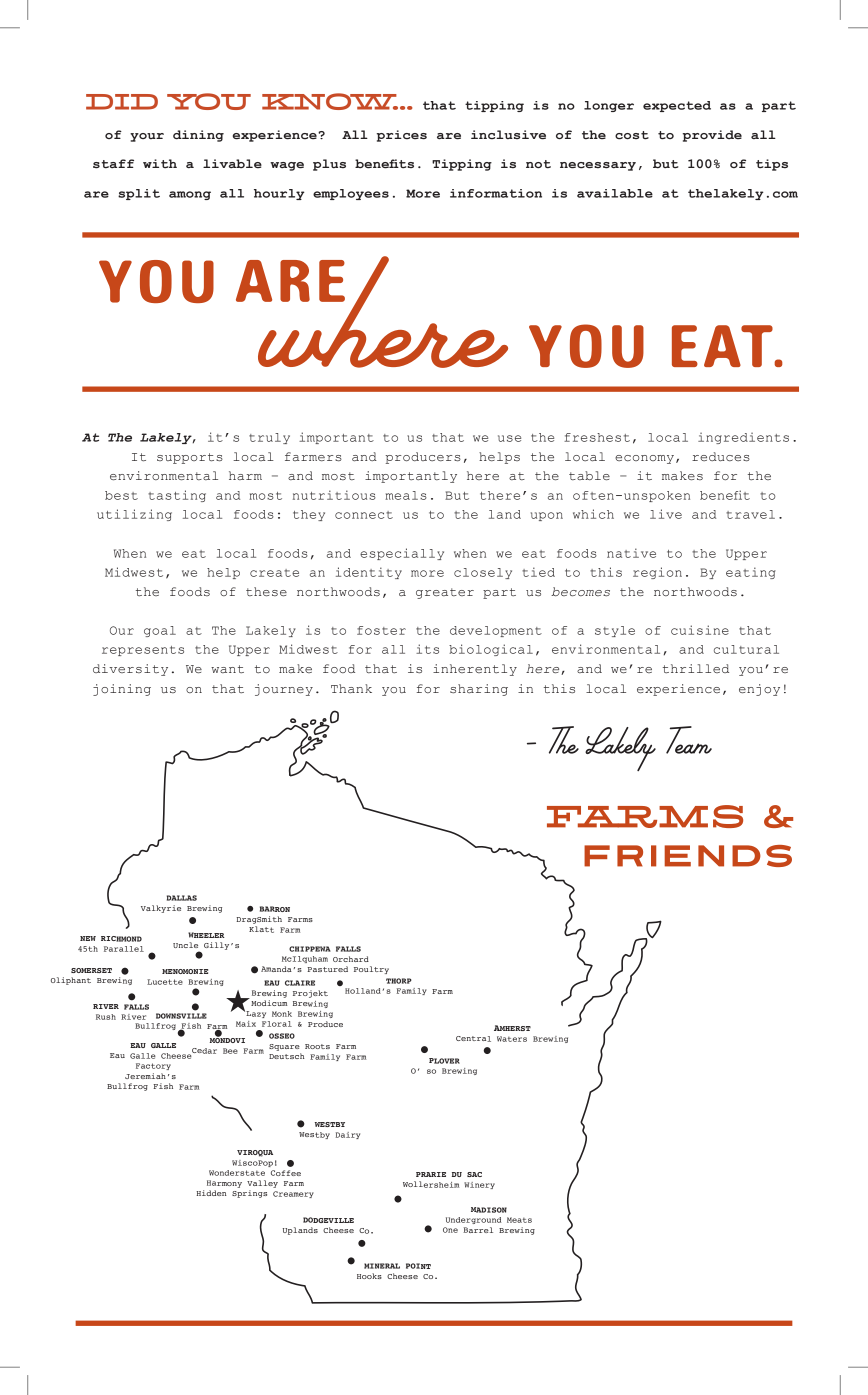 The height and width of the screenshot is (1395, 868). What do you see at coordinates (147, 137) in the screenshot?
I see `your` at bounding box center [147, 137].
